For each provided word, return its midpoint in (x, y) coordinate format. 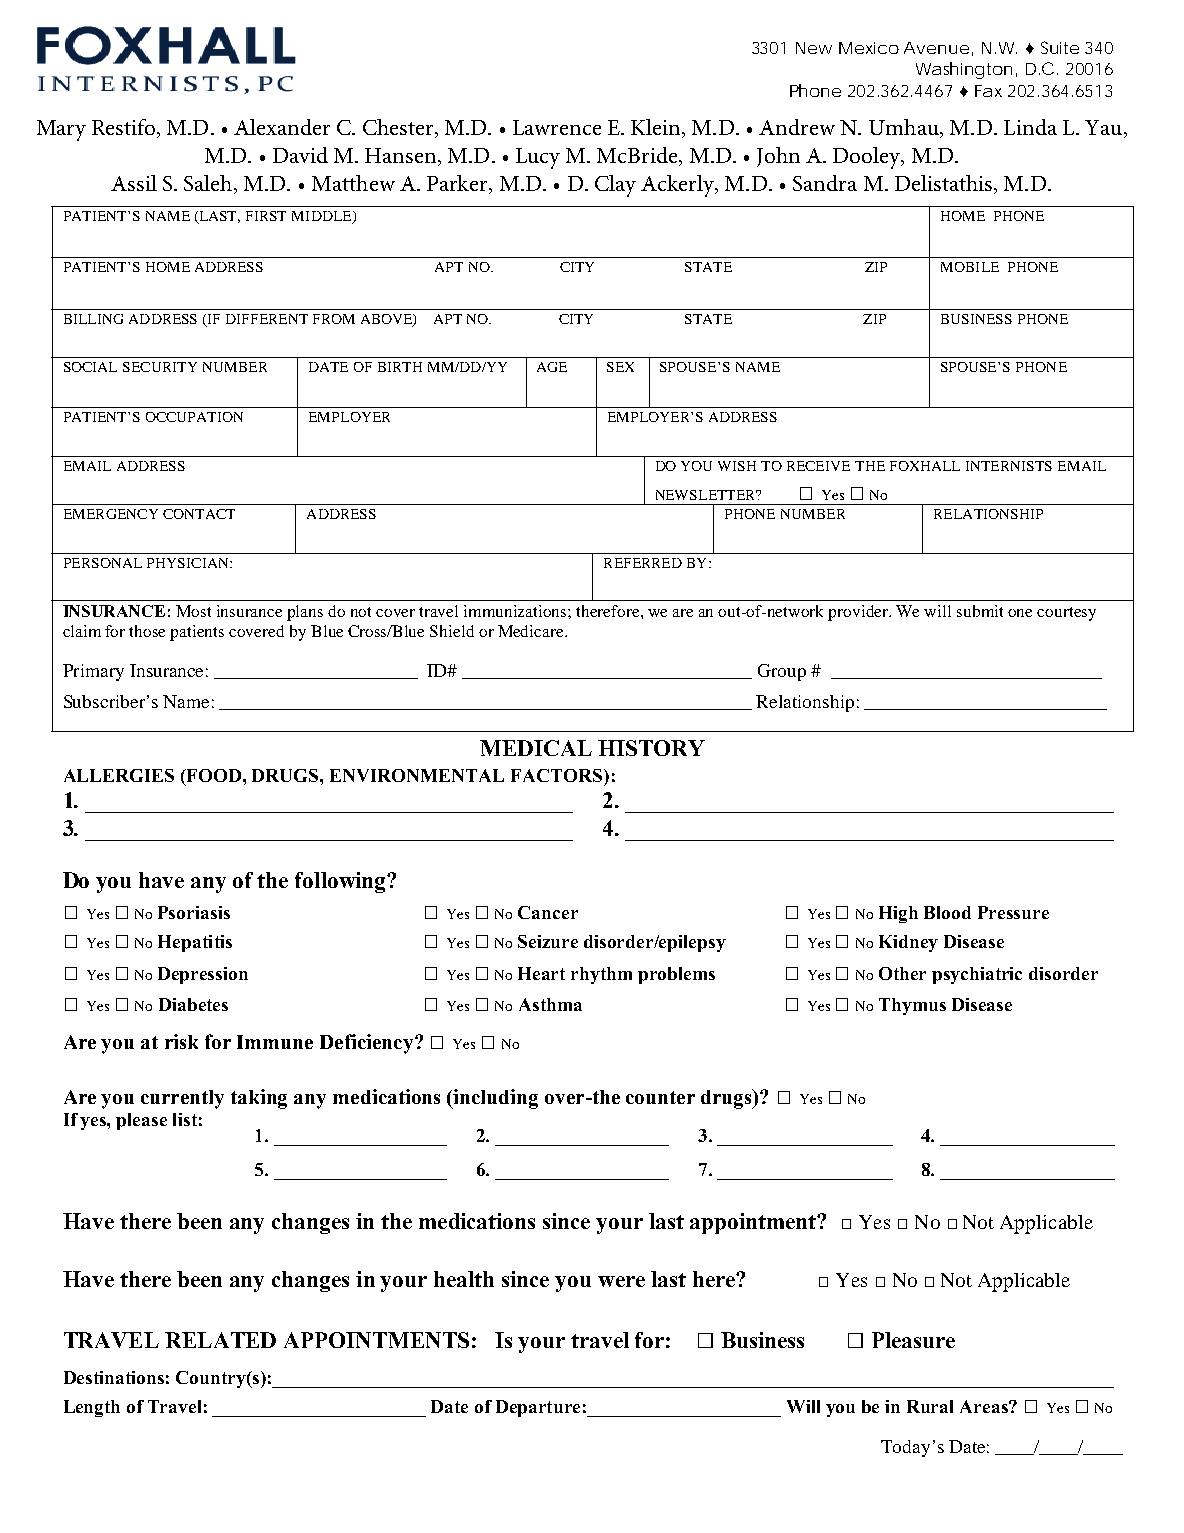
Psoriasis (194, 912)
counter (660, 1097)
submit (980, 611)
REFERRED (643, 563)
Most (193, 611)
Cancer (548, 912)
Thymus (912, 1006)
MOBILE (970, 267)
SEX (620, 367)
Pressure (1013, 912)
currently (182, 1099)
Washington (966, 70)
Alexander (282, 127)
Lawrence (557, 127)
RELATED (220, 1340)
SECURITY (160, 367)
